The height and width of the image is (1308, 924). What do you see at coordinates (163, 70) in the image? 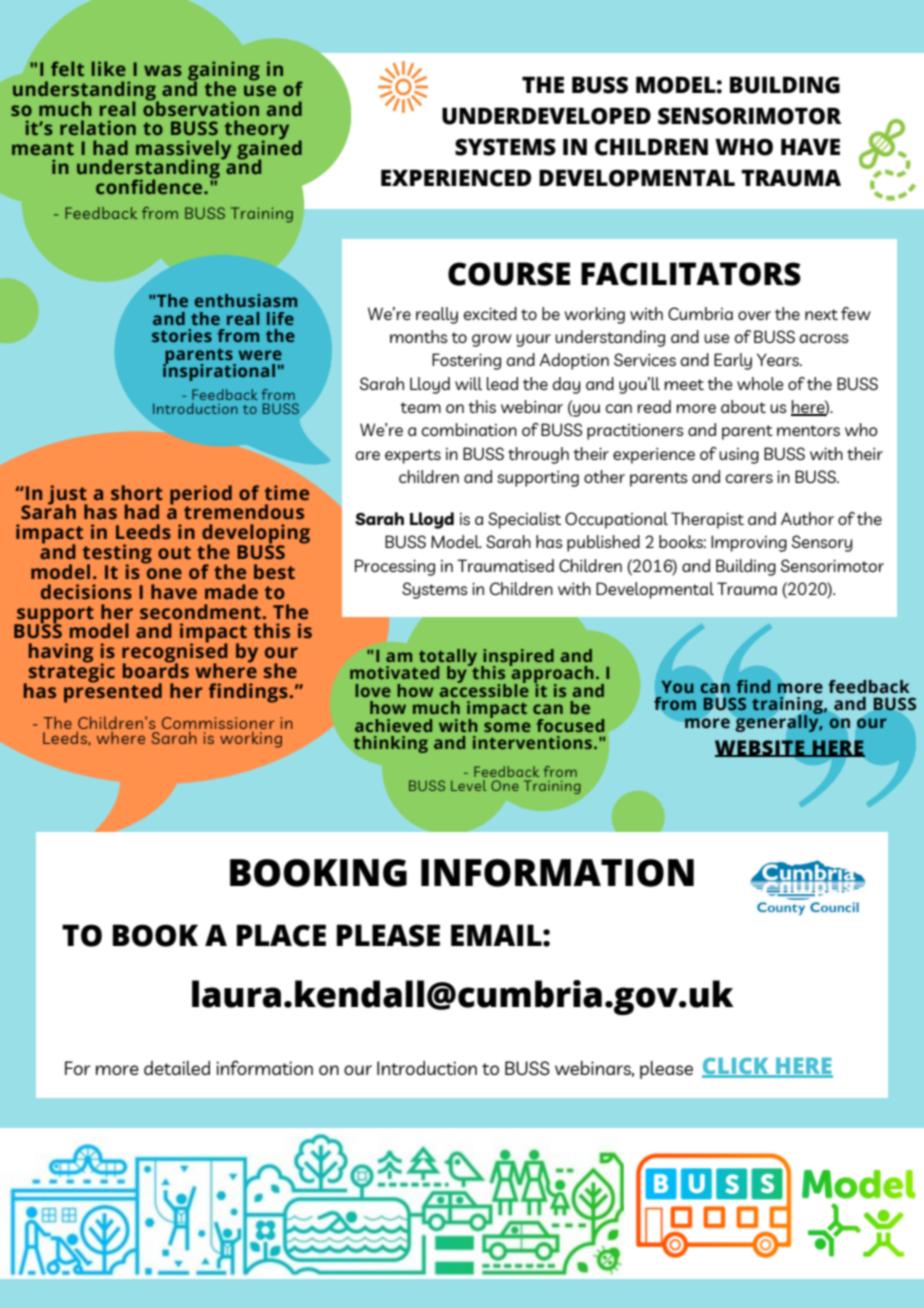
I see `was` at bounding box center [163, 70].
